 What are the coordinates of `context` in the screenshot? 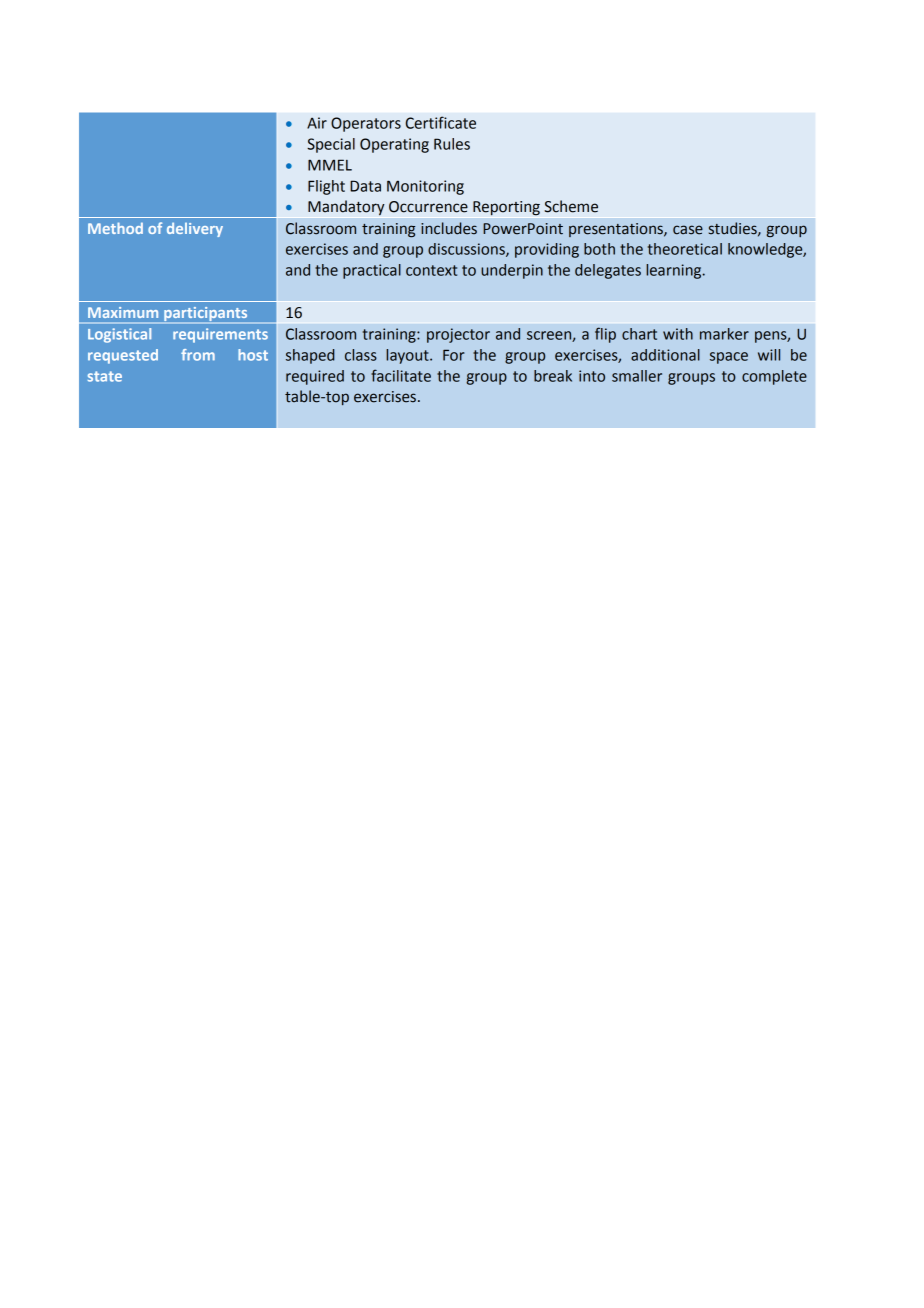 It's located at (431, 270).
